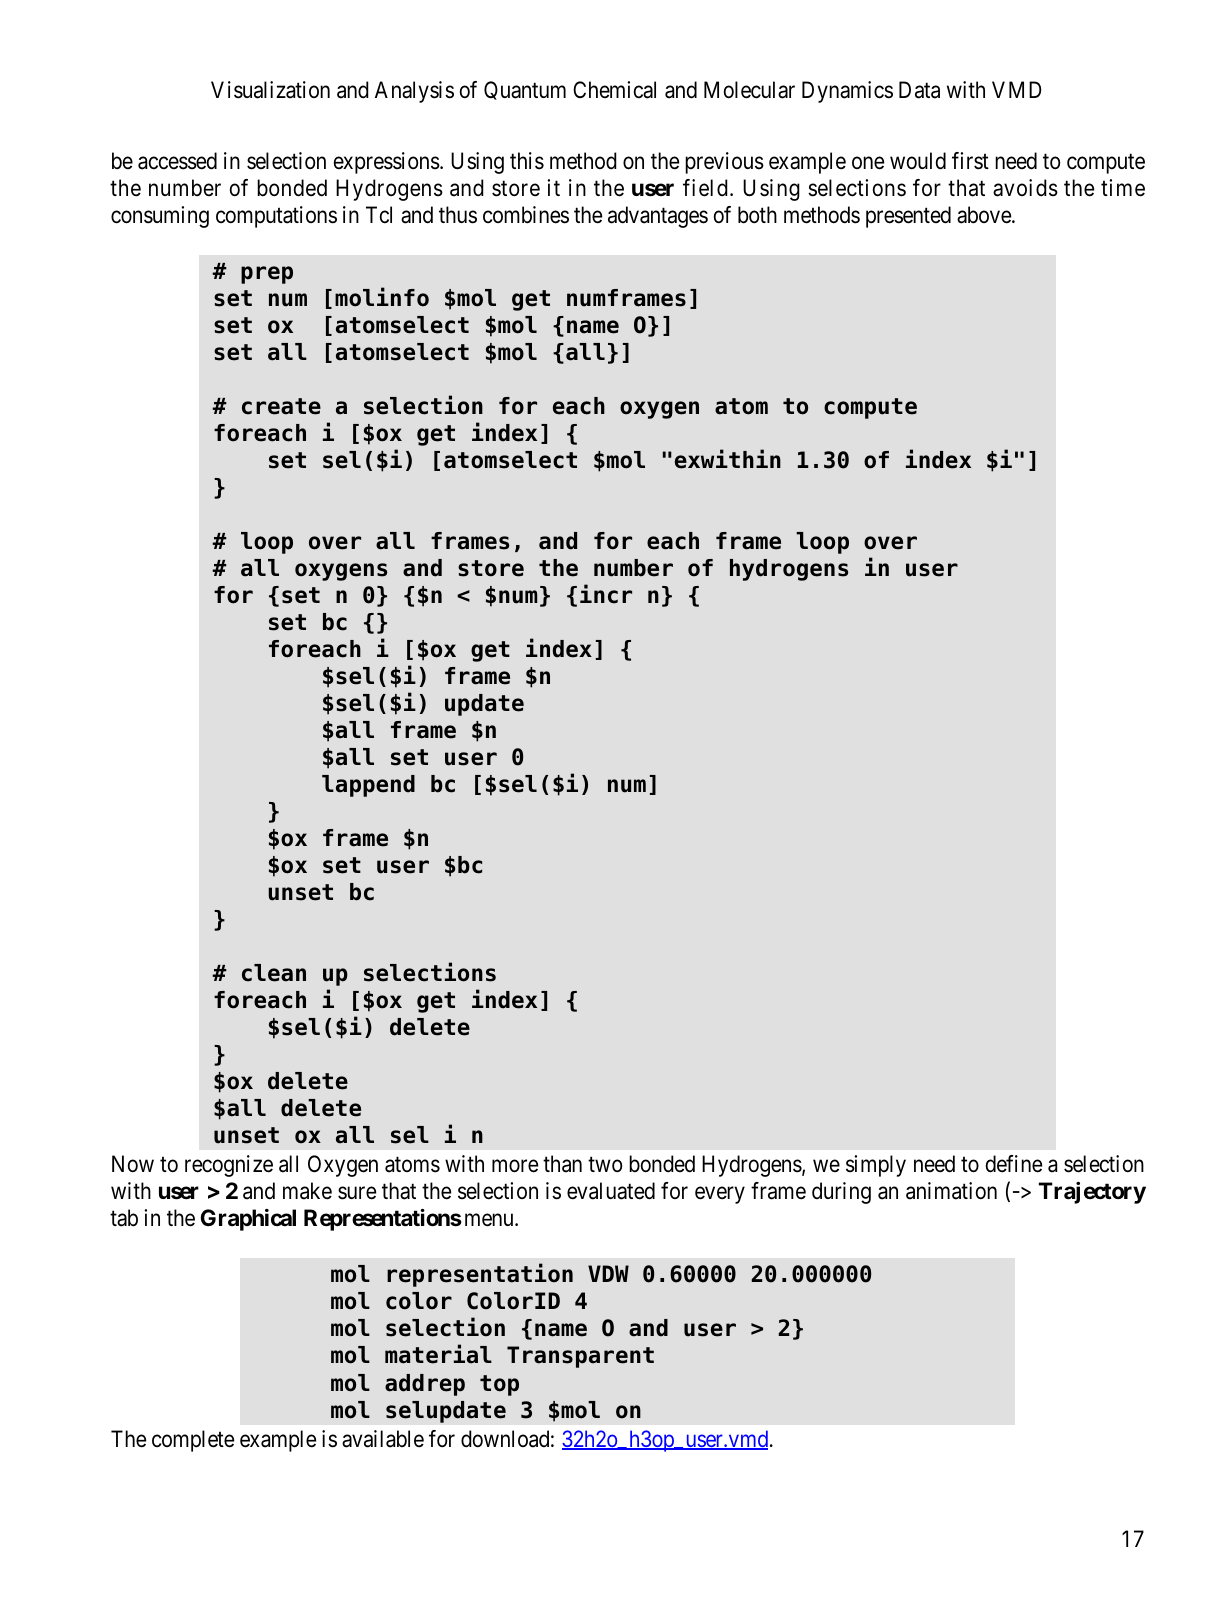  Describe the element at coordinates (606, 594) in the screenshot. I see `incr` at that location.
